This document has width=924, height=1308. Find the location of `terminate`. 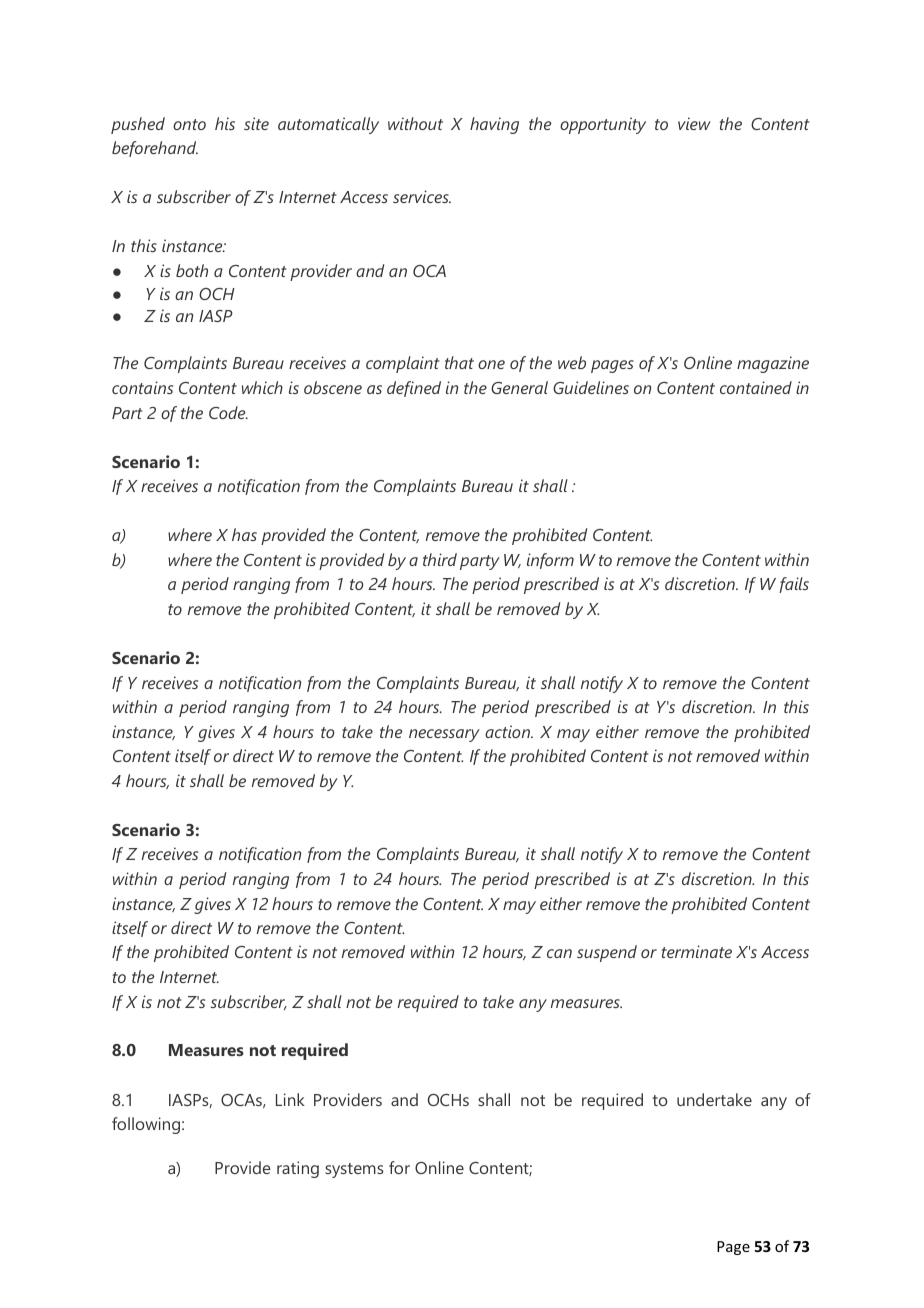

terminate is located at coordinates (697, 951).
